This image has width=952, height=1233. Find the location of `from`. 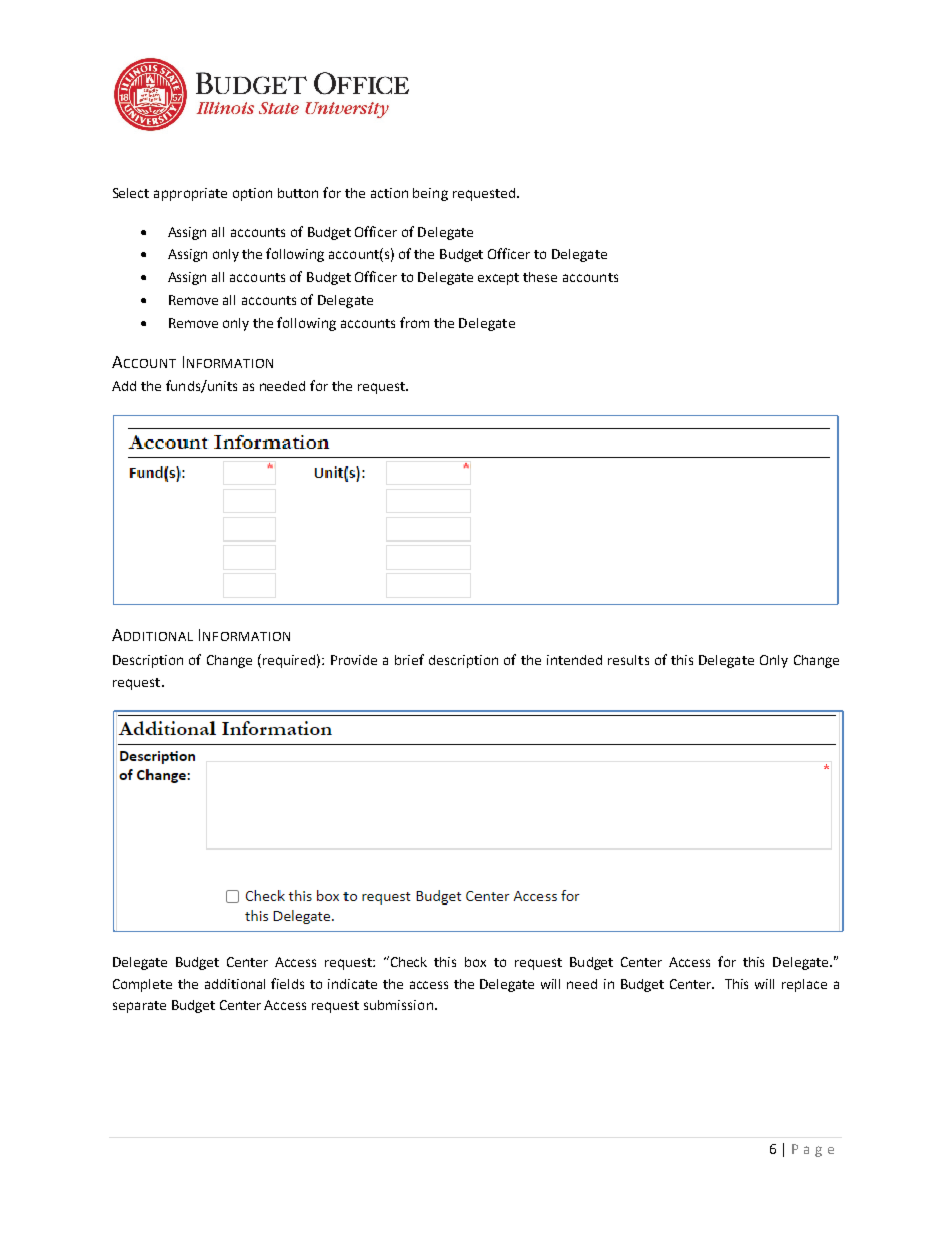

from is located at coordinates (414, 322).
